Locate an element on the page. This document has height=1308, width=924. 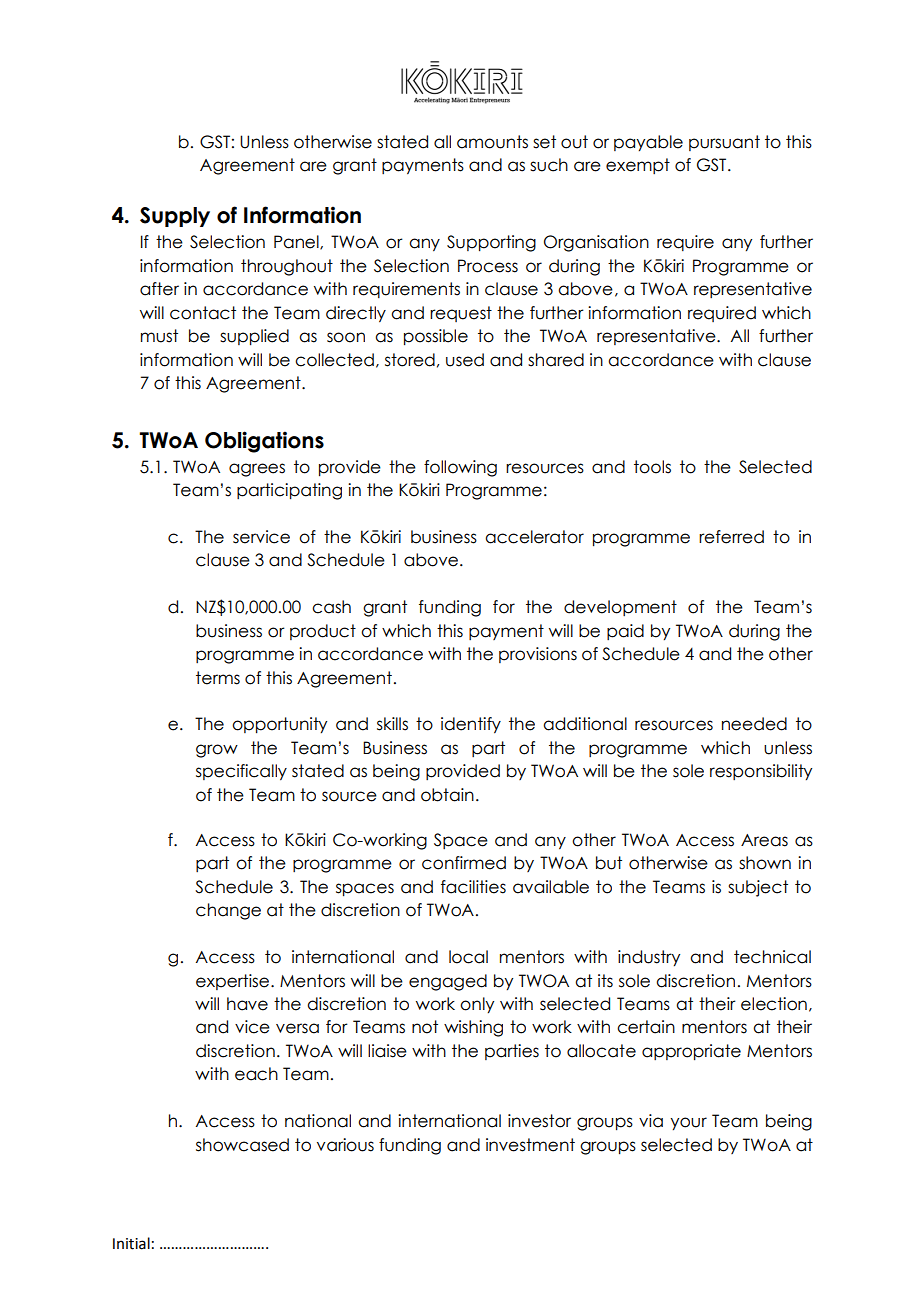
referred is located at coordinates (731, 537).
